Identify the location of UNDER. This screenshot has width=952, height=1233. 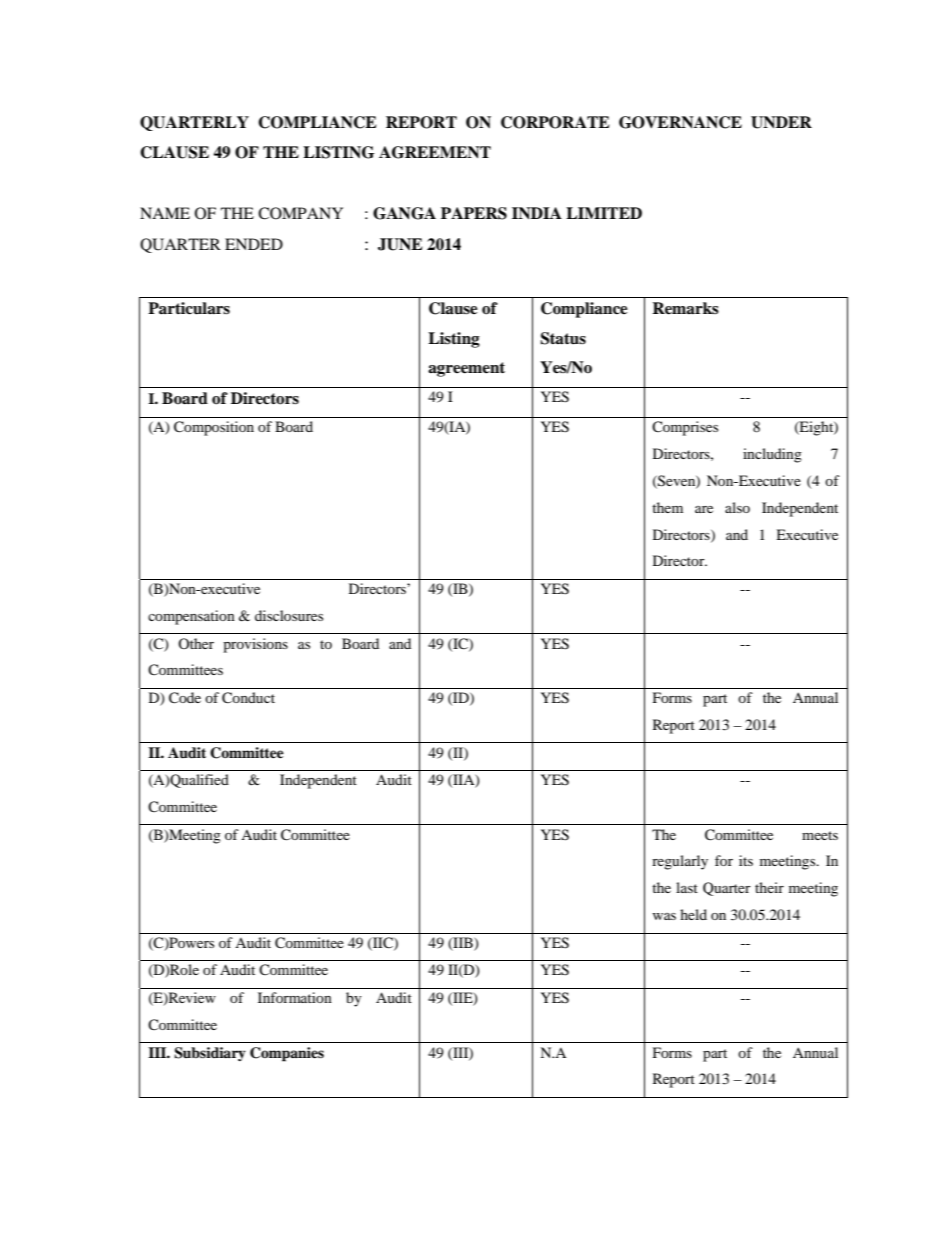
(781, 122).
